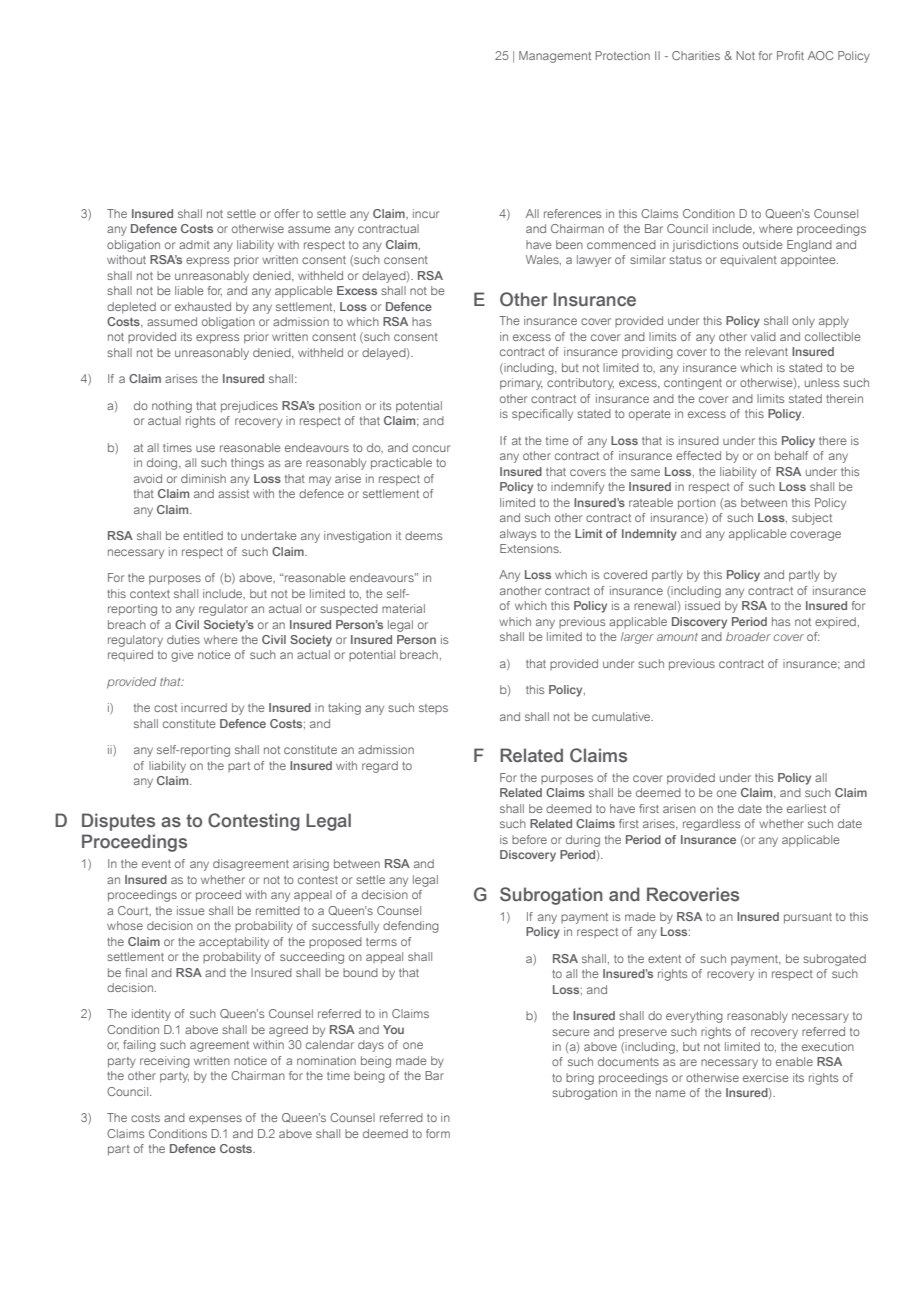  Describe the element at coordinates (215, 1120) in the screenshot. I see `expenses` at that location.
